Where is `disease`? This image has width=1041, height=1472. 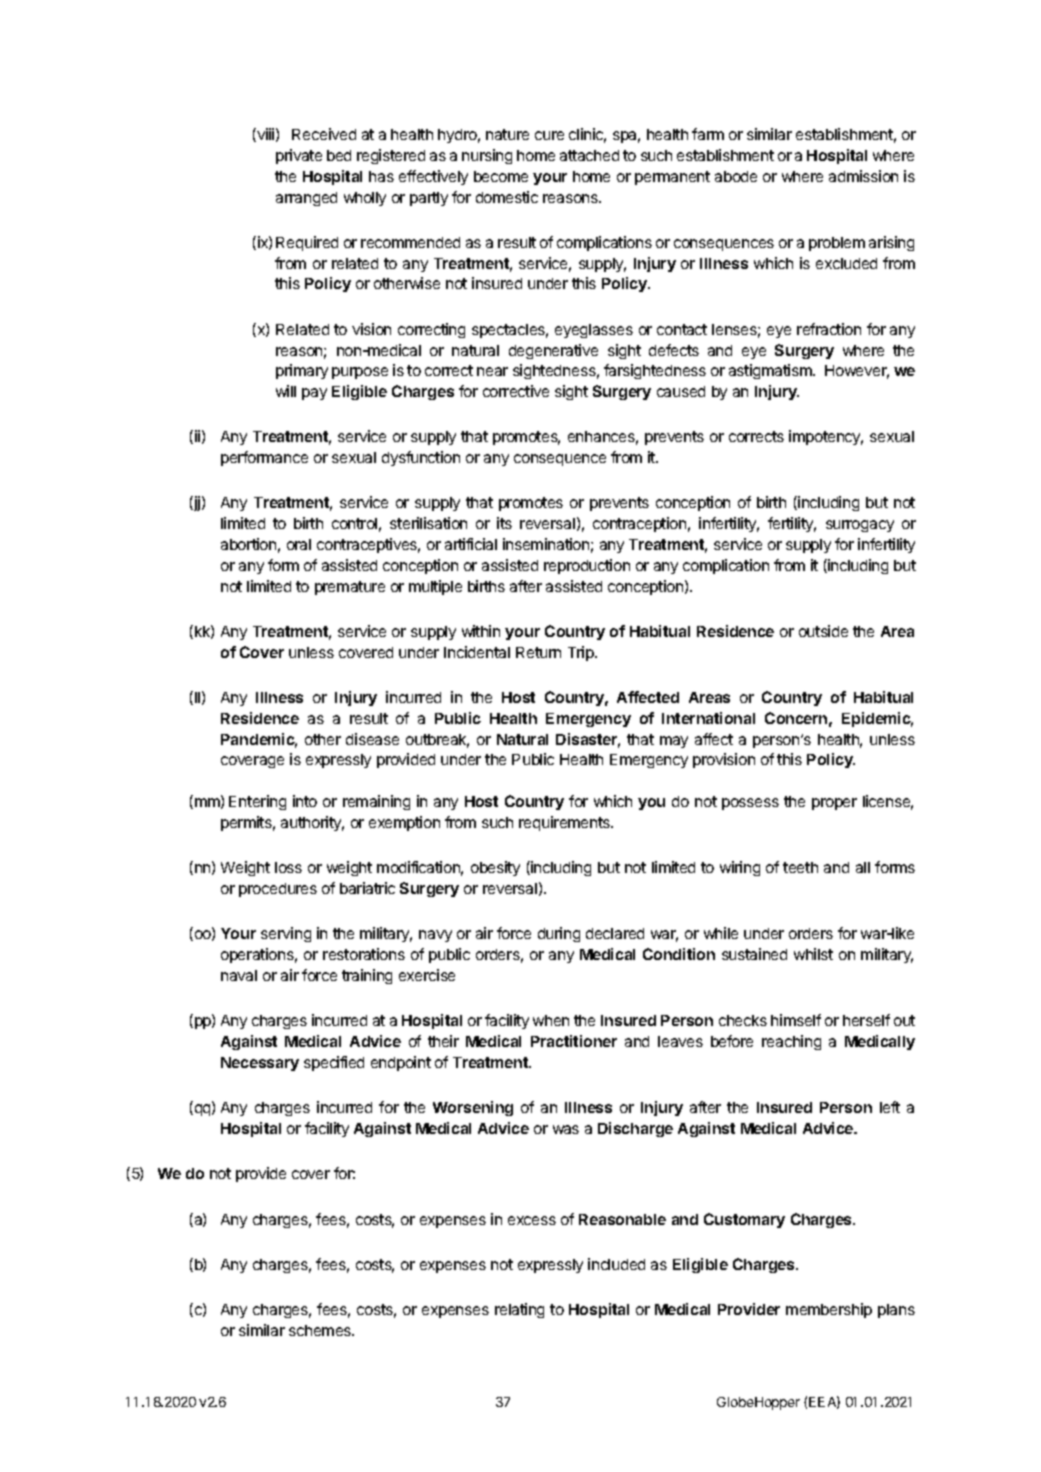 disease is located at coordinates (372, 739).
